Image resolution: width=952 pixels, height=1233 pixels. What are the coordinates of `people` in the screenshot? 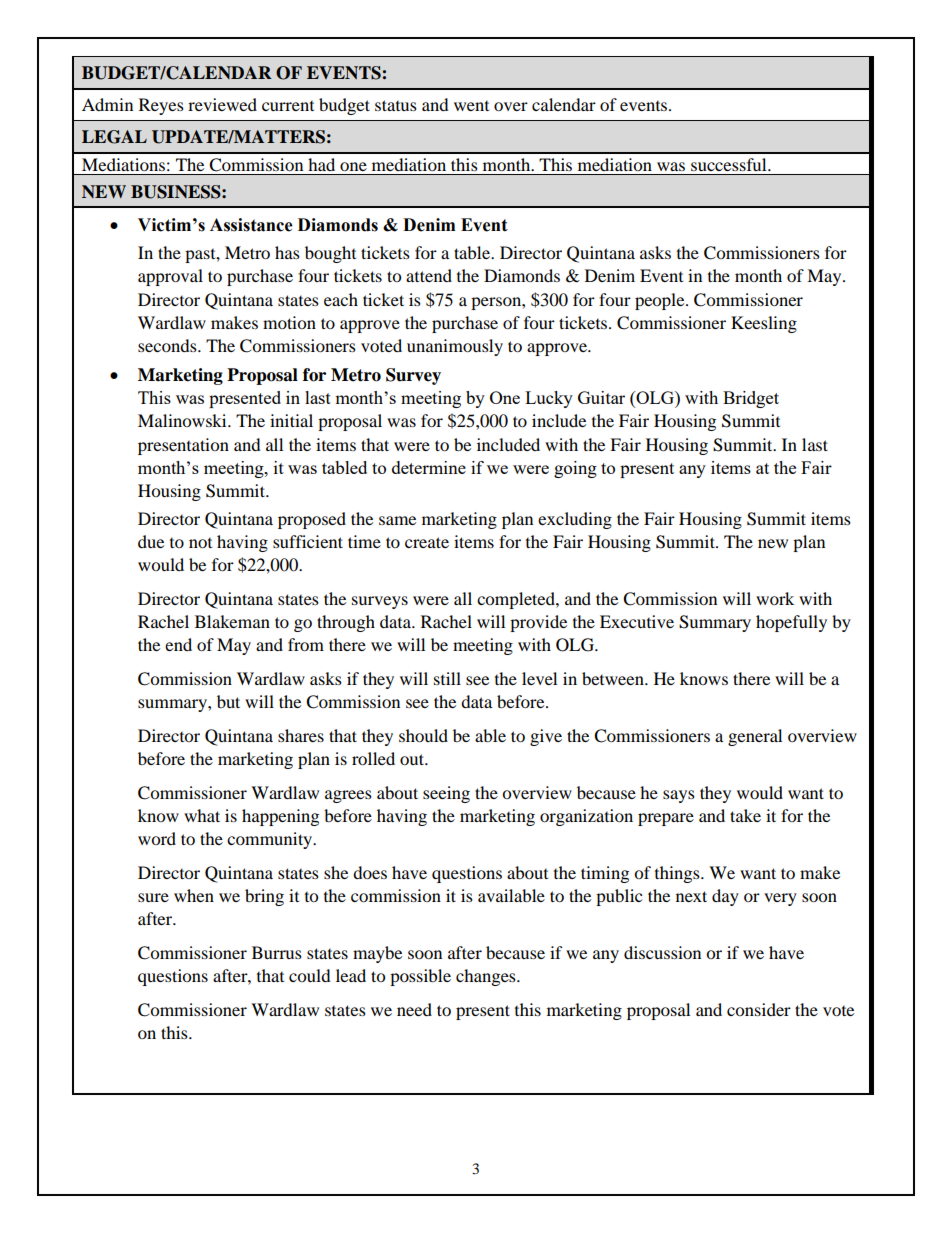 It's located at (661, 301).
